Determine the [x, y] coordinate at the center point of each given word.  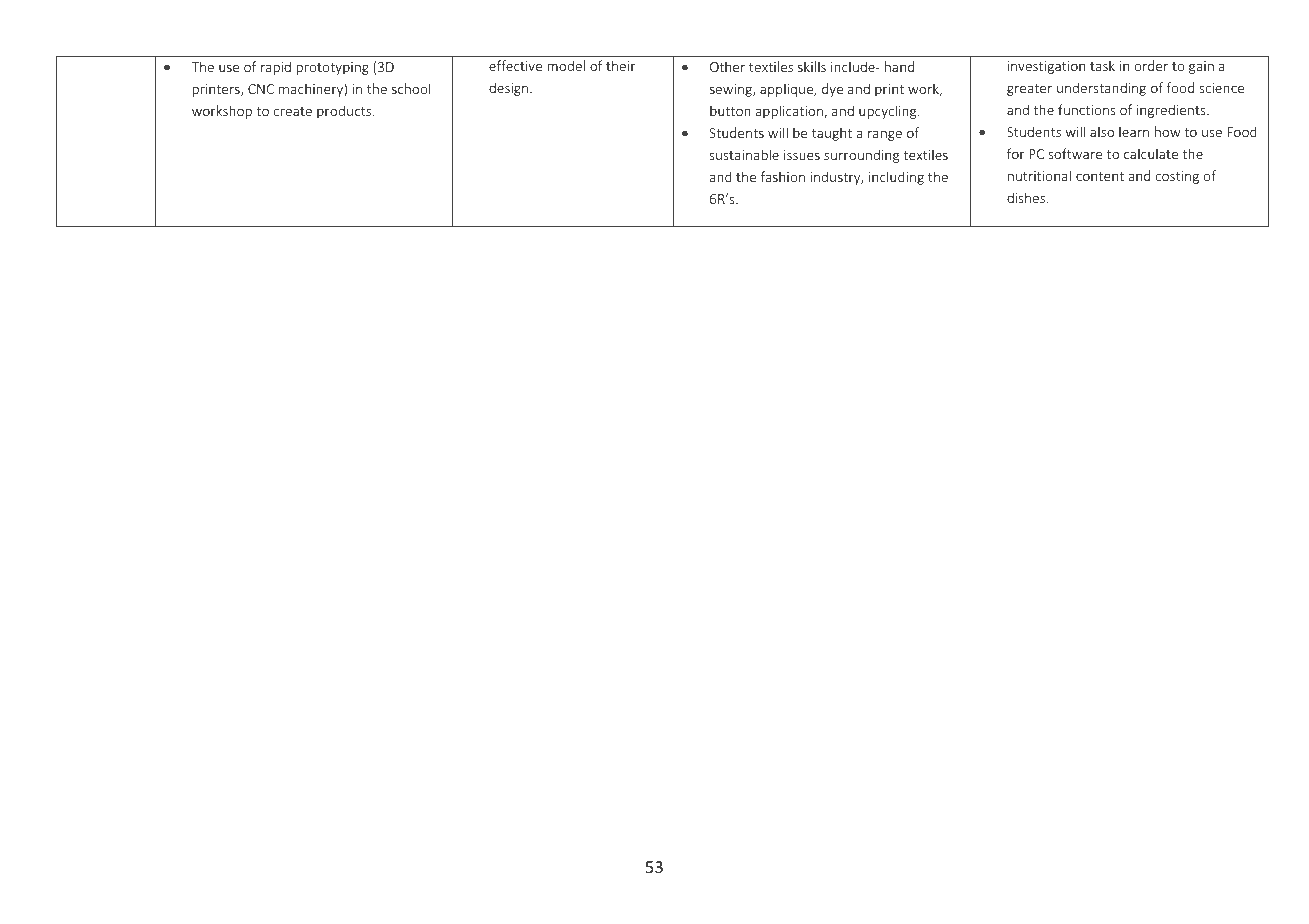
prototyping [332, 68]
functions [1087, 109]
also [1102, 131]
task [1102, 65]
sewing [732, 90]
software [1075, 153]
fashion [783, 176]
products [345, 112]
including [896, 178]
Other [727, 66]
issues [802, 155]
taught [832, 134]
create [292, 111]
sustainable [744, 154]
